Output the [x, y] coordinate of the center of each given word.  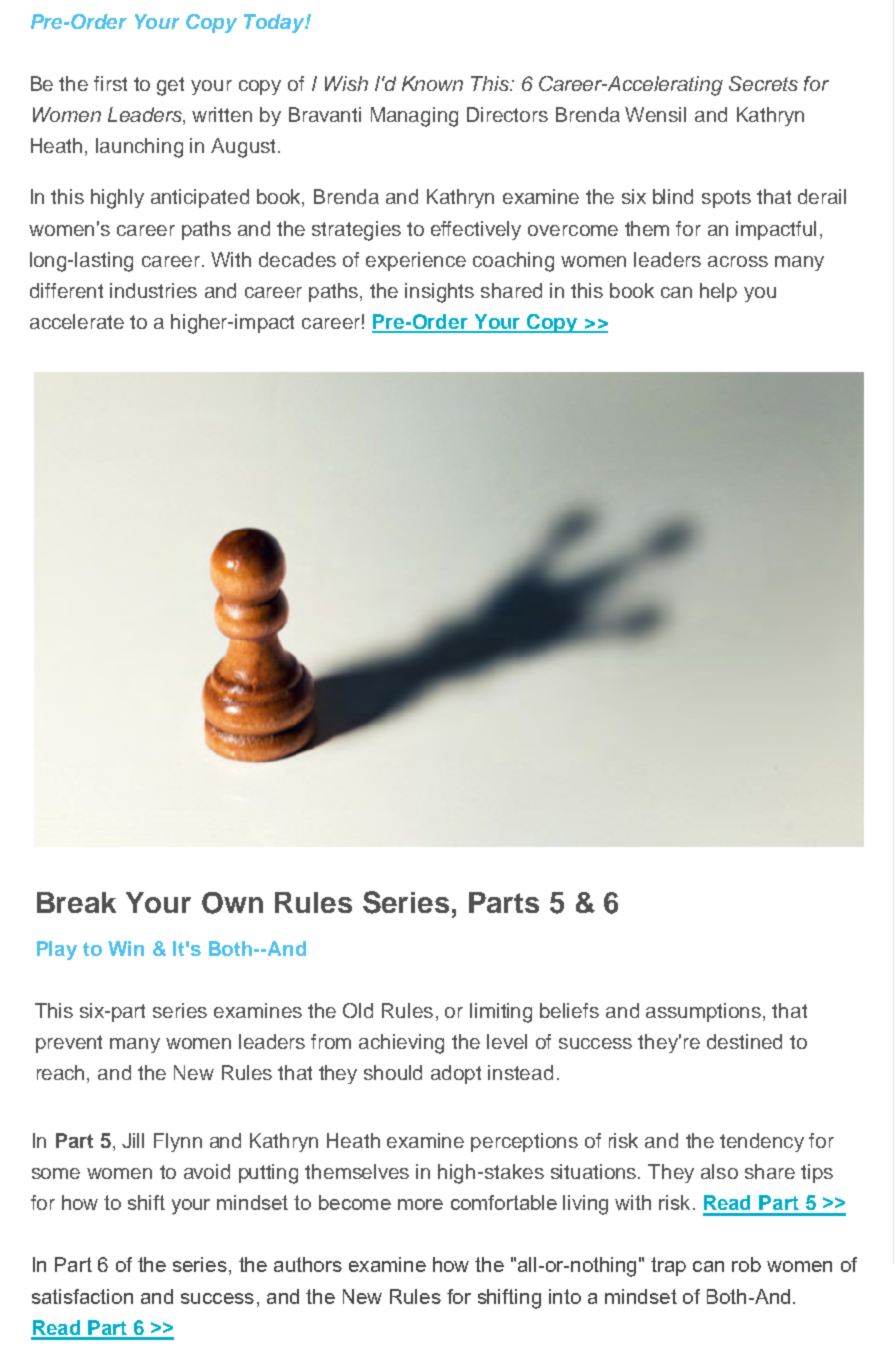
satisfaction [82, 1296]
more [420, 1204]
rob [746, 1264]
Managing [414, 117]
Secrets [763, 83]
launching [139, 148]
